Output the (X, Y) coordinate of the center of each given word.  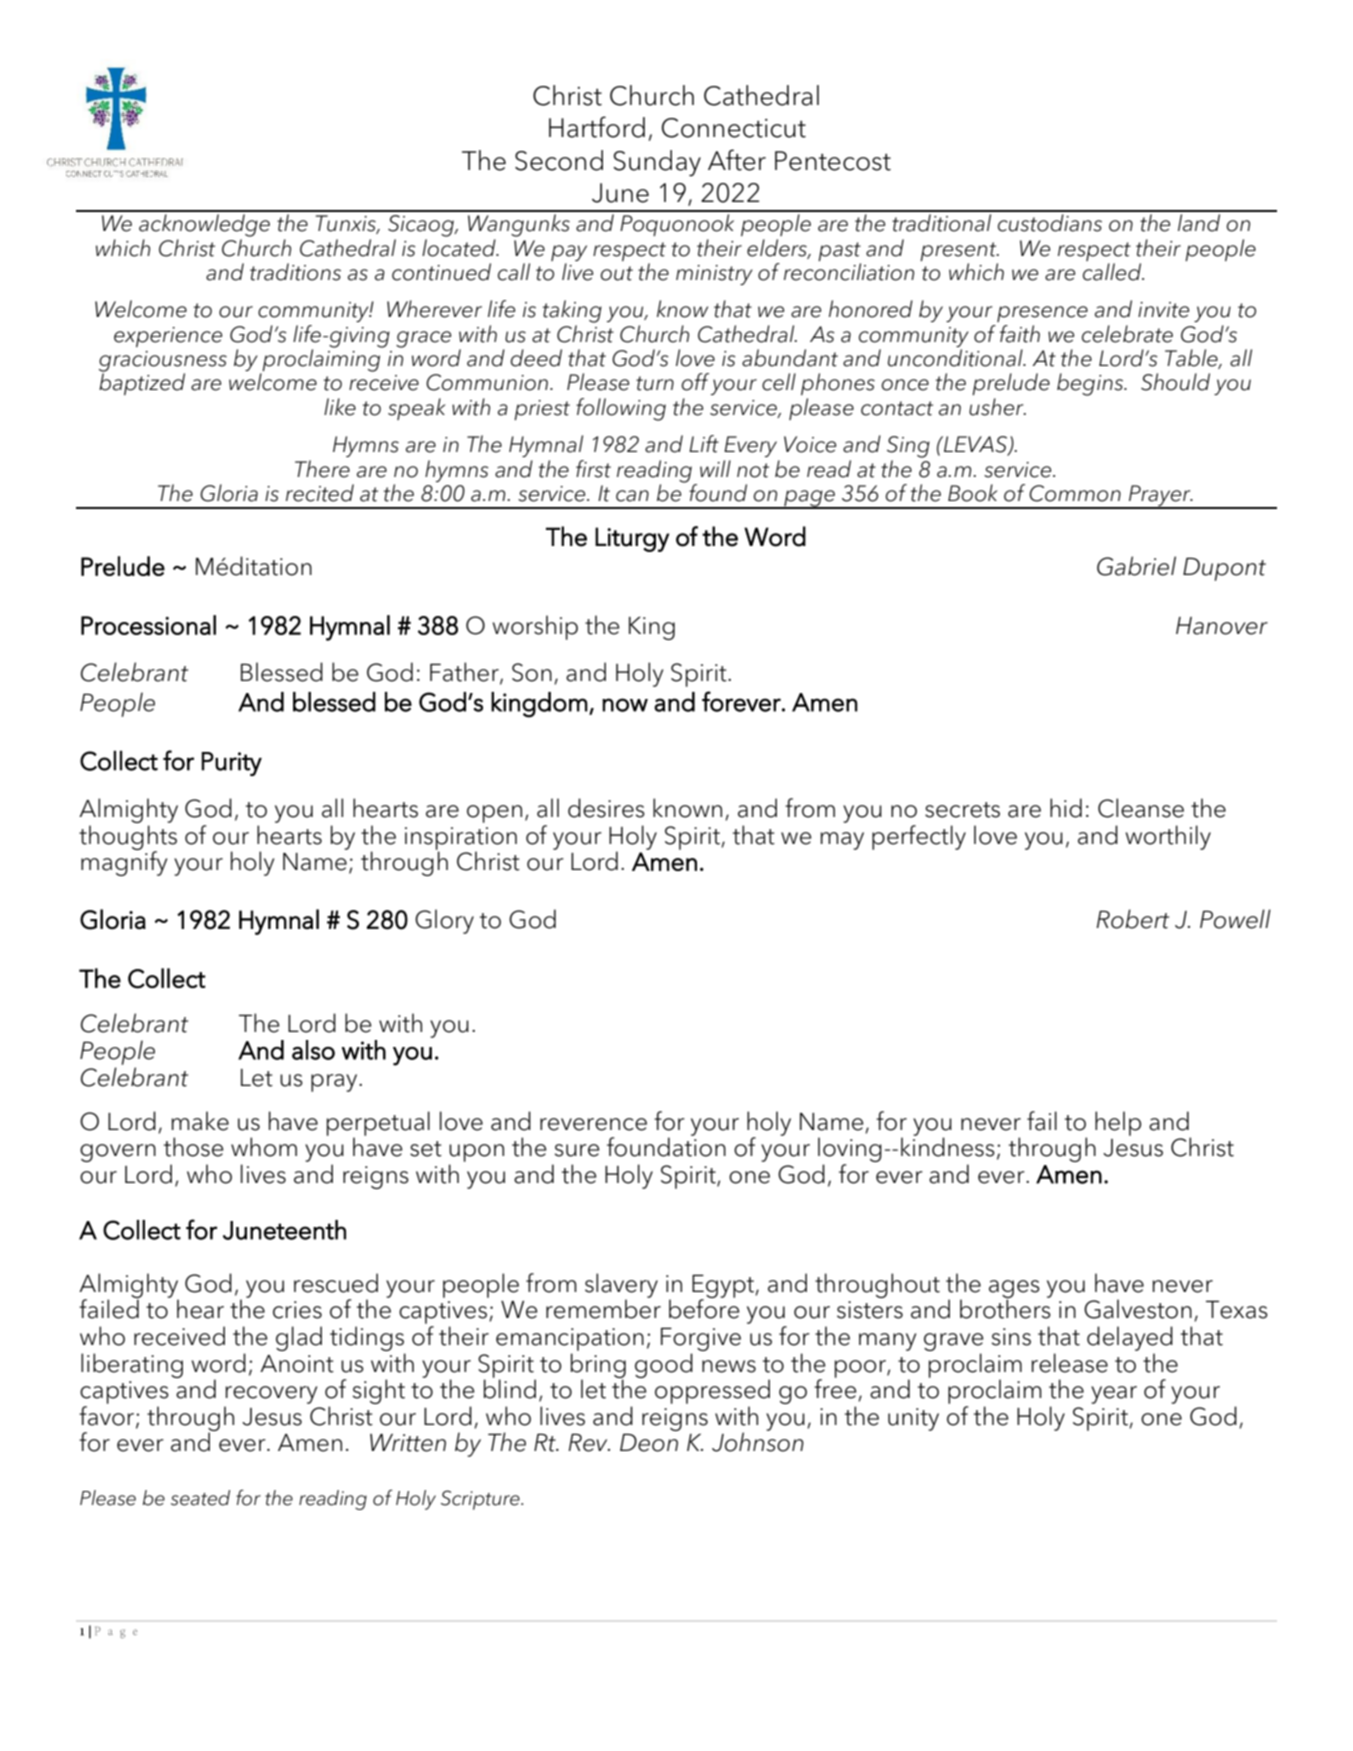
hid (1066, 808)
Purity (231, 764)
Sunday (657, 163)
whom (264, 1147)
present (959, 251)
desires (606, 808)
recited (320, 493)
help (1118, 1123)
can (632, 496)
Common (1075, 493)
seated (200, 1498)
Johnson (758, 1441)
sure (577, 1150)
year (1114, 1395)
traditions (295, 272)
